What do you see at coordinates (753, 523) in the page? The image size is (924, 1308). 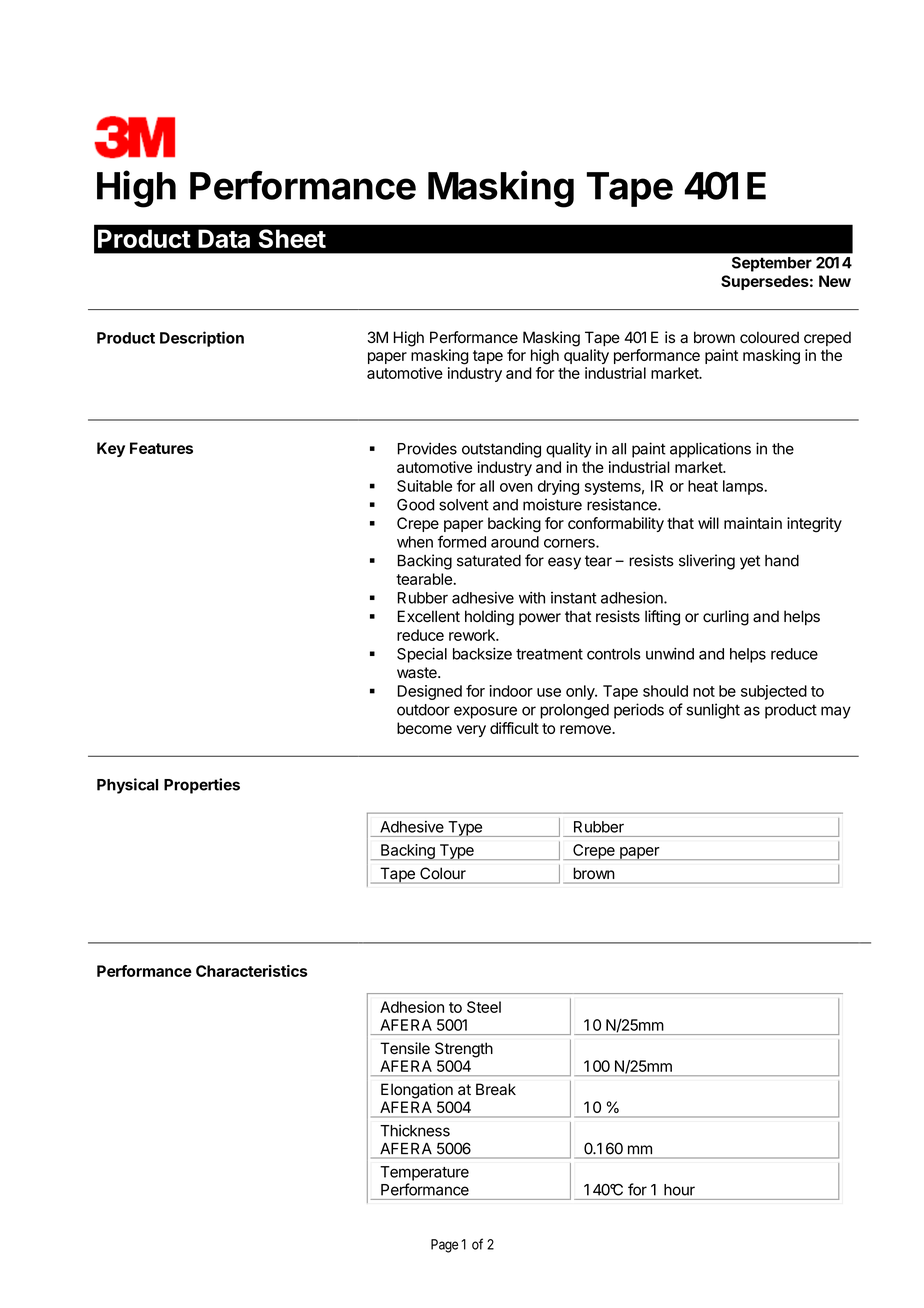 I see `maintain` at bounding box center [753, 523].
